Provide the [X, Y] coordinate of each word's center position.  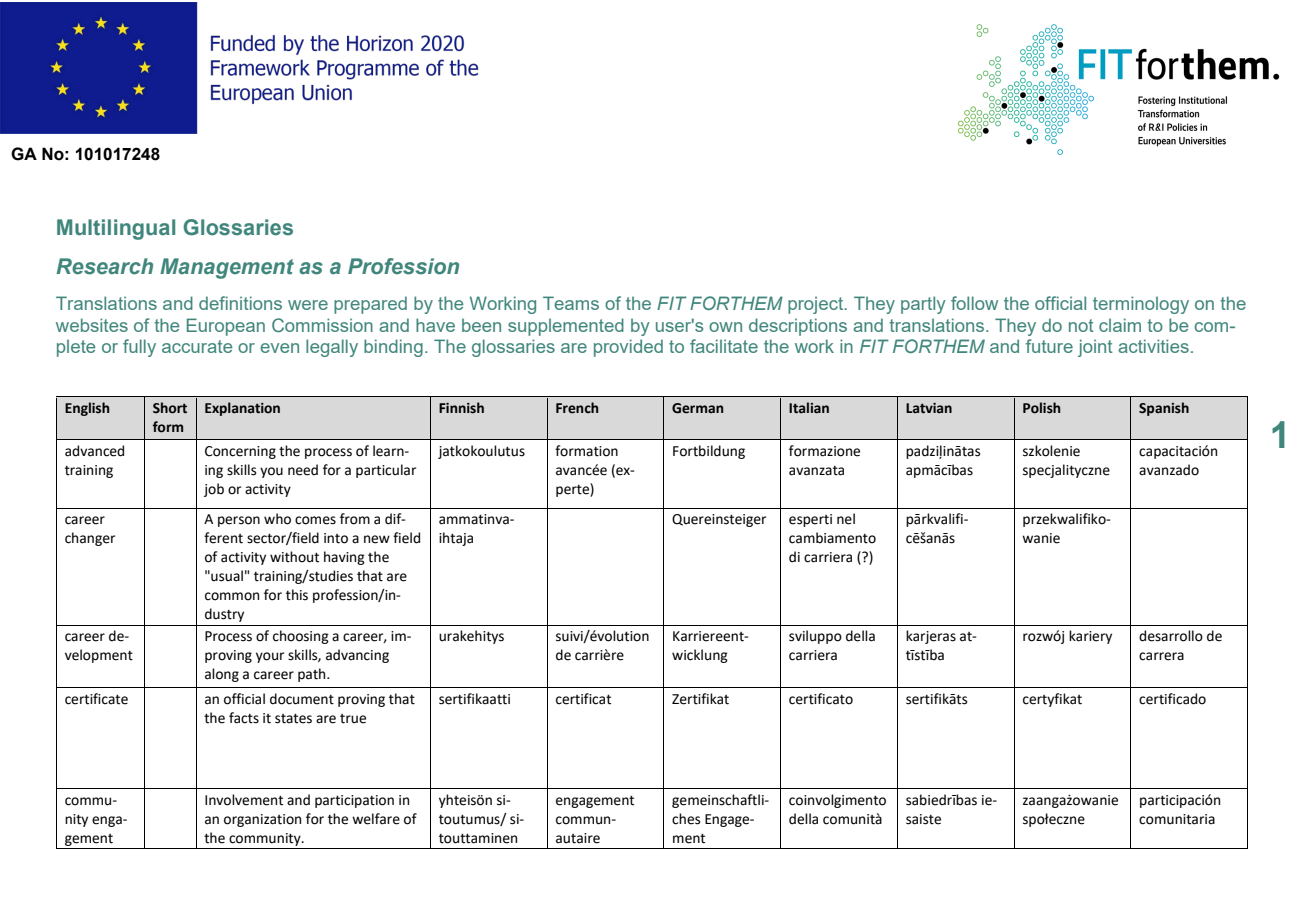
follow [974, 303]
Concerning [240, 452]
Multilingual [116, 229]
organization [262, 820]
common [232, 596]
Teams [571, 303]
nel [846, 519]
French [577, 408]
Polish [1041, 408]
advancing [357, 656]
